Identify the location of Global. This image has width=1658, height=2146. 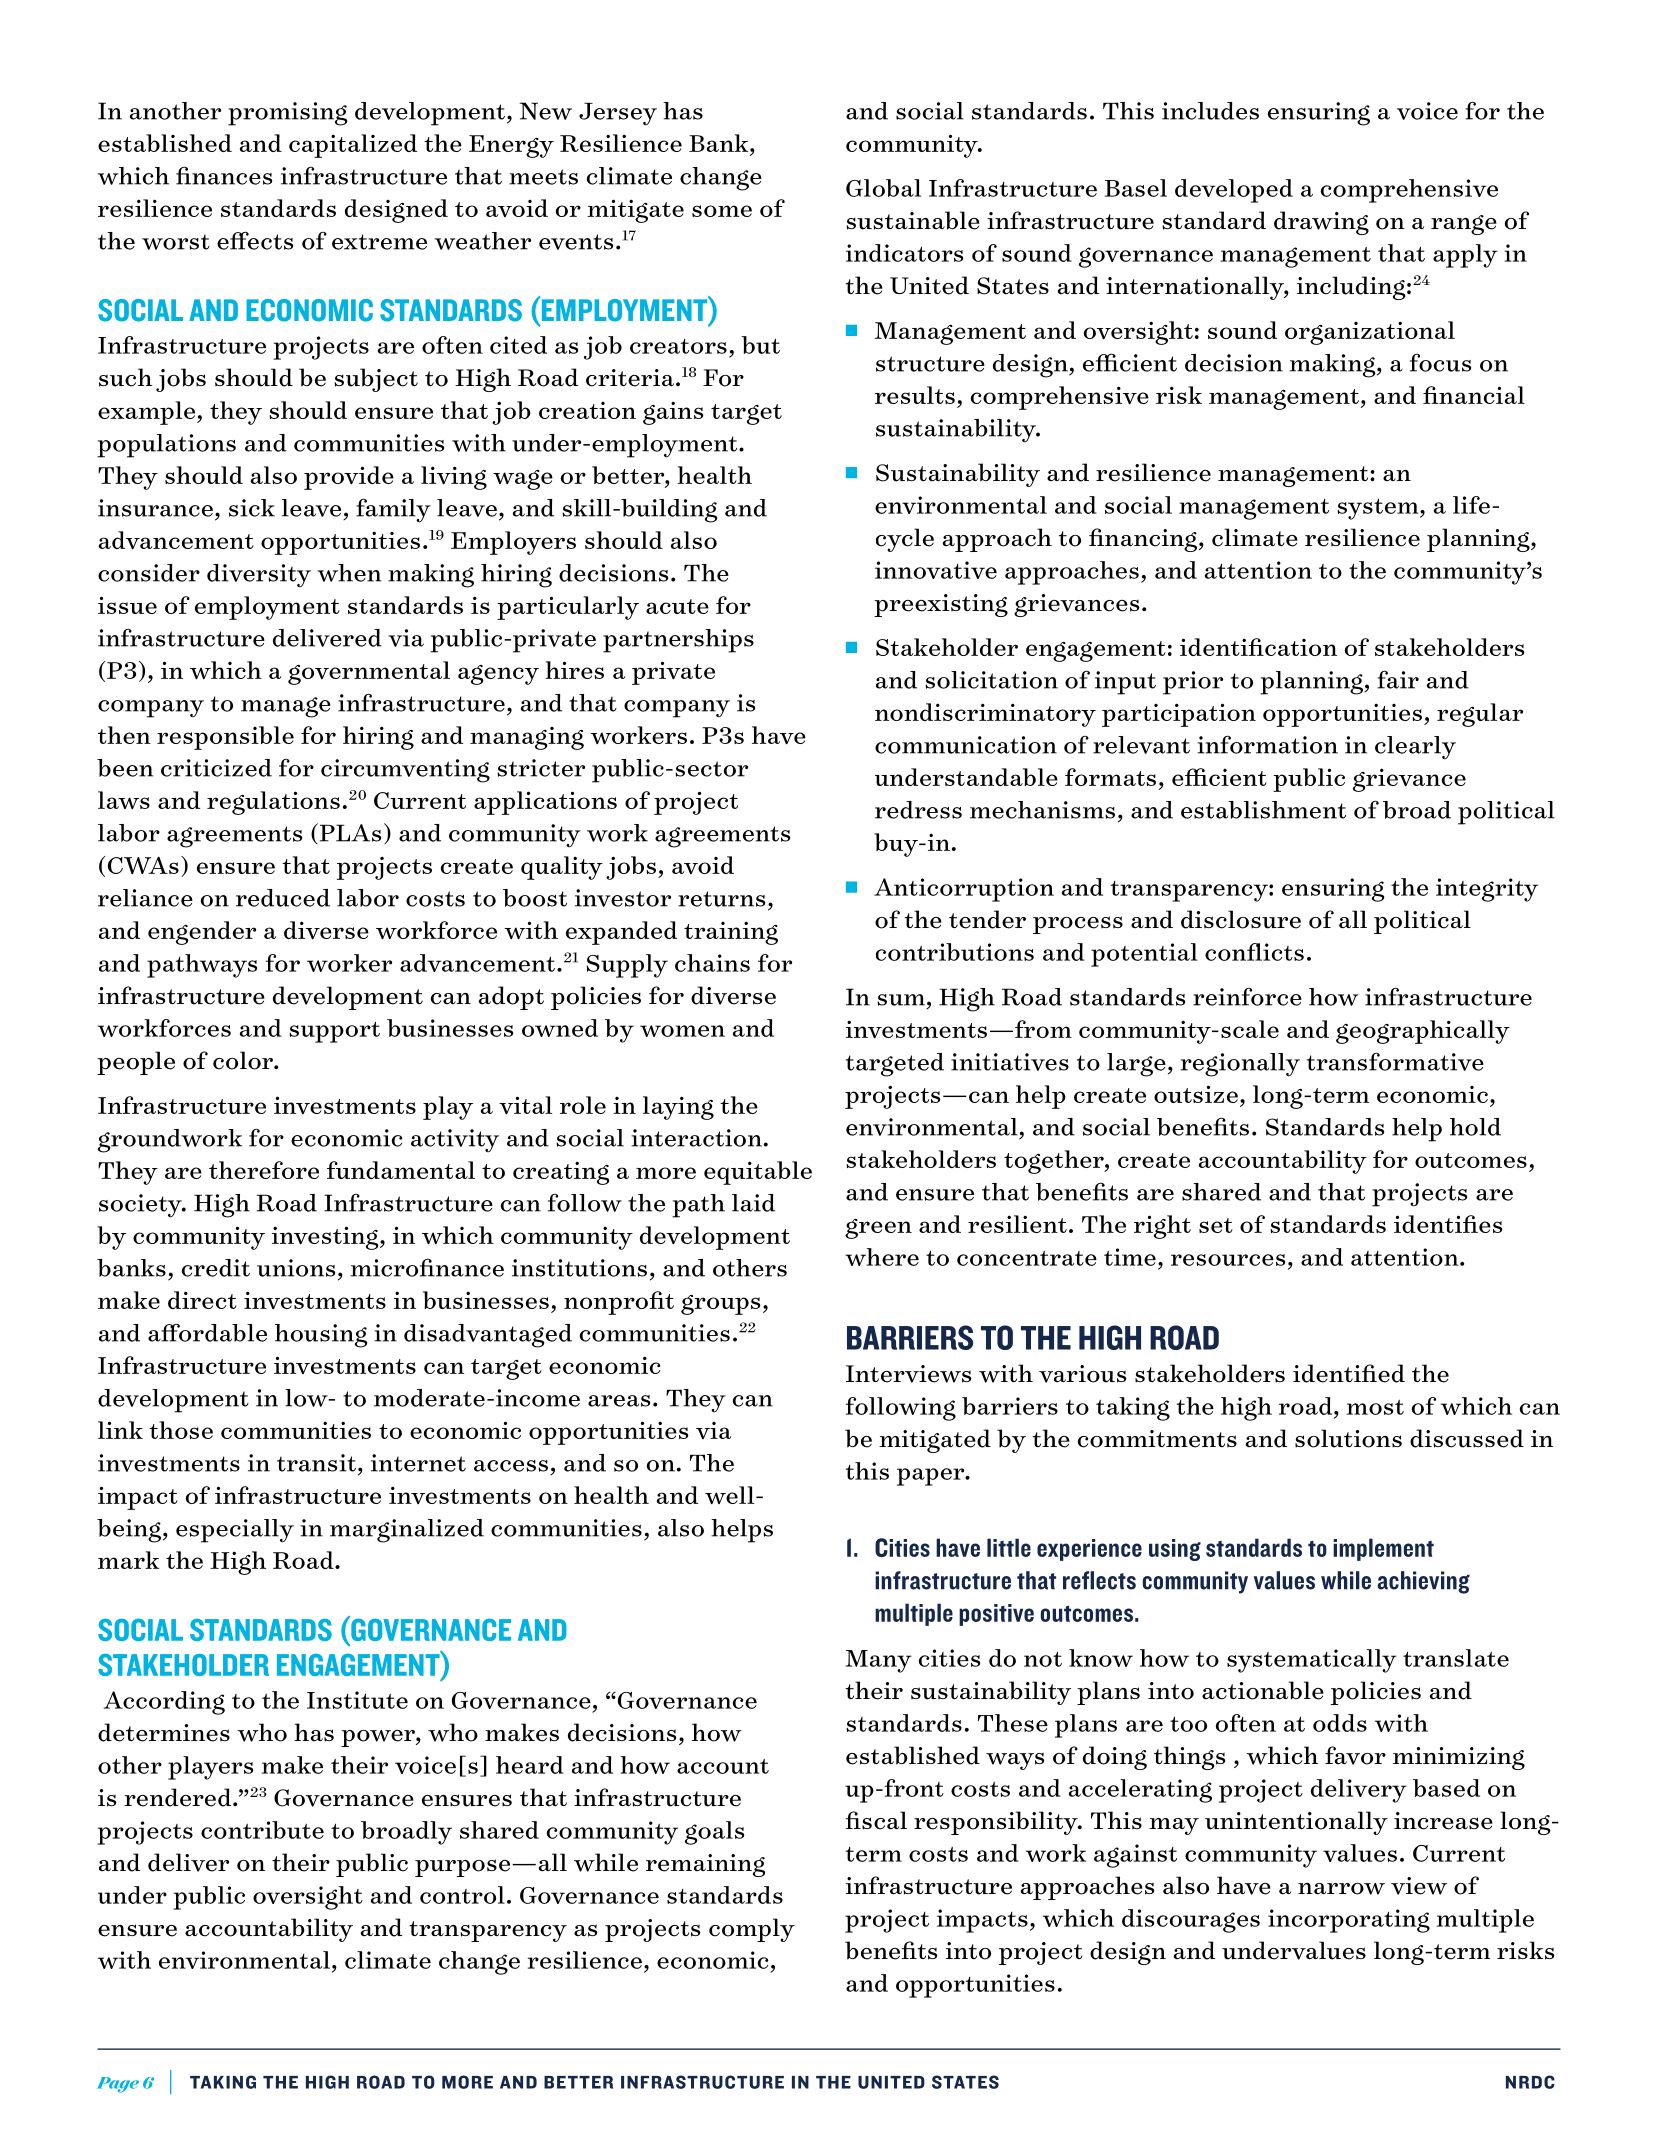
(883, 188).
